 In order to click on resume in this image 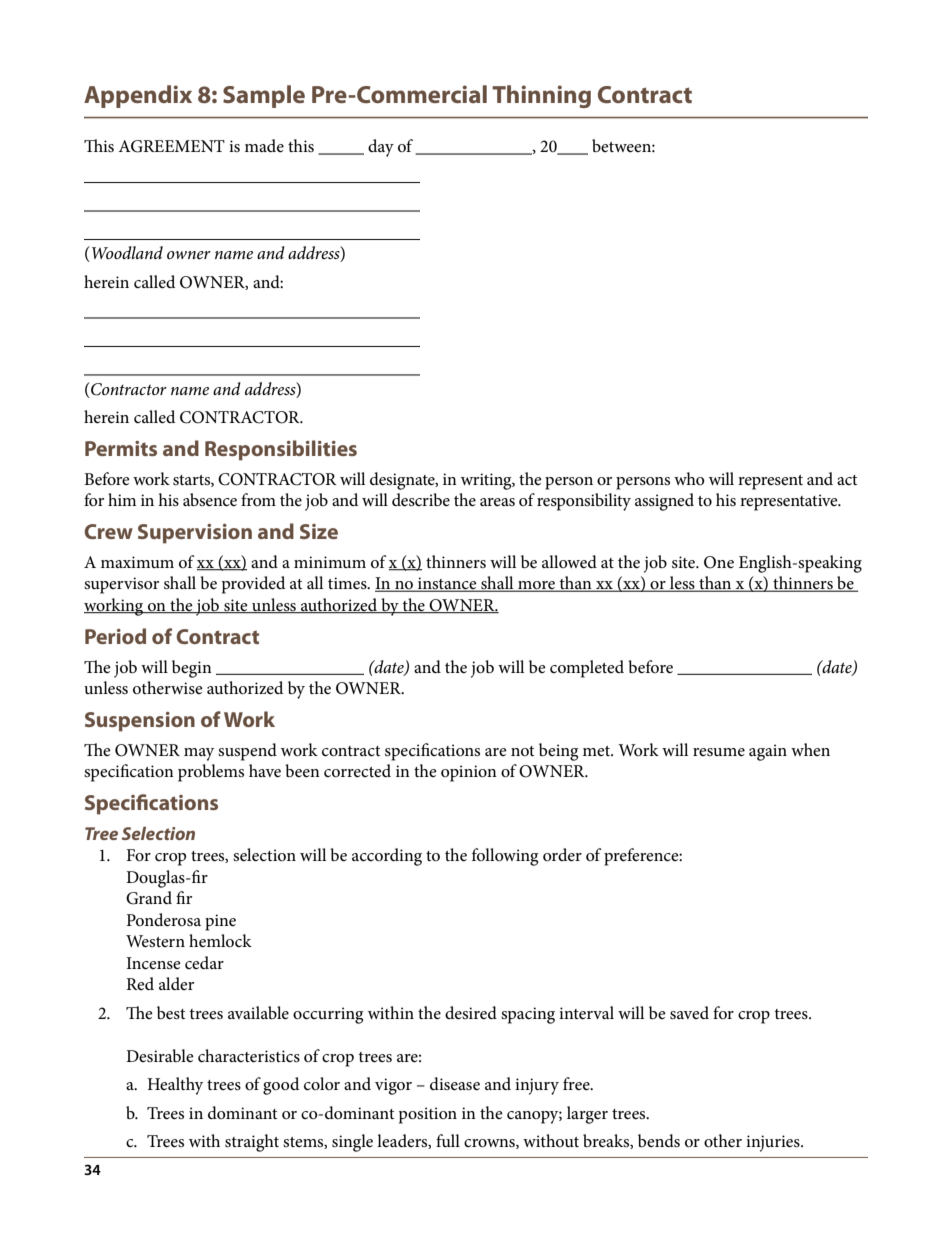, I will do `click(719, 752)`.
